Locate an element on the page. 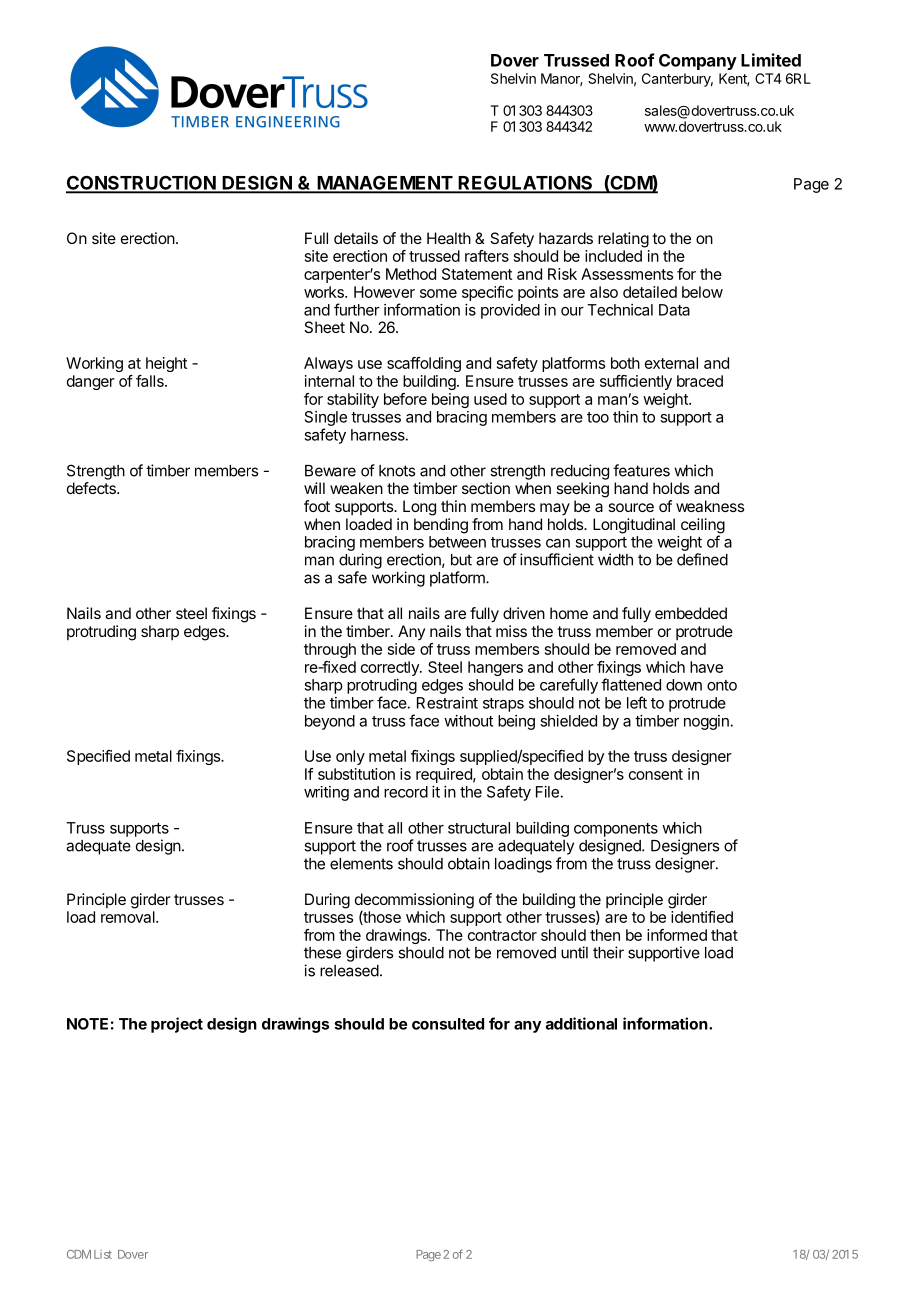  removal is located at coordinates (129, 917).
